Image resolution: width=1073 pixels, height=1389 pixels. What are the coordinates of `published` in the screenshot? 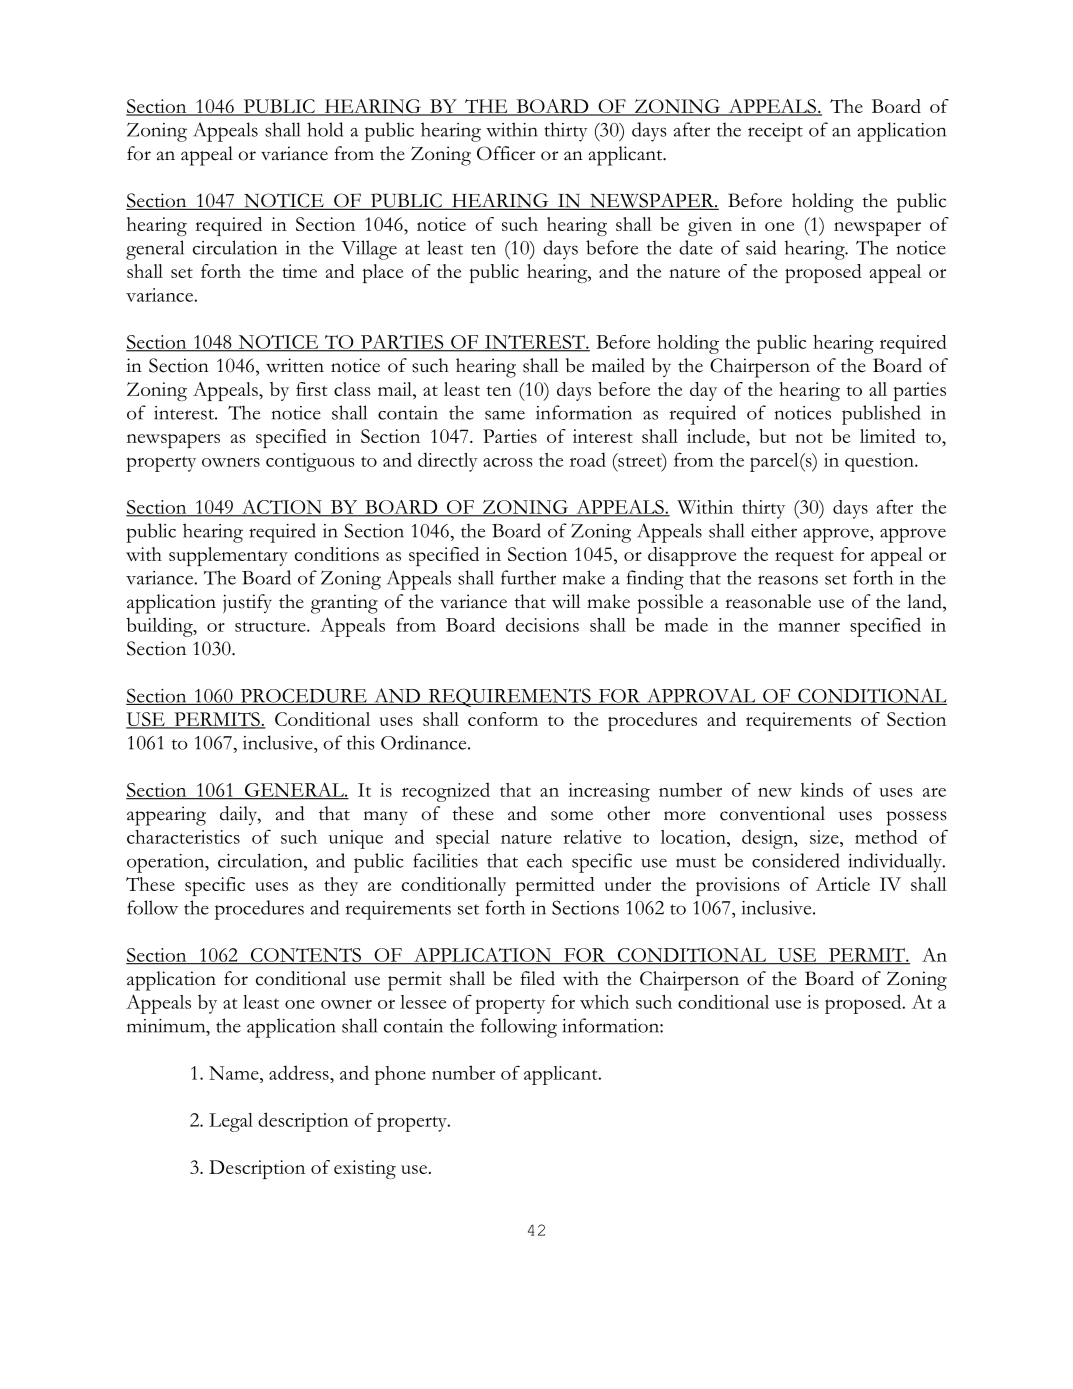 It's located at (881, 415).
